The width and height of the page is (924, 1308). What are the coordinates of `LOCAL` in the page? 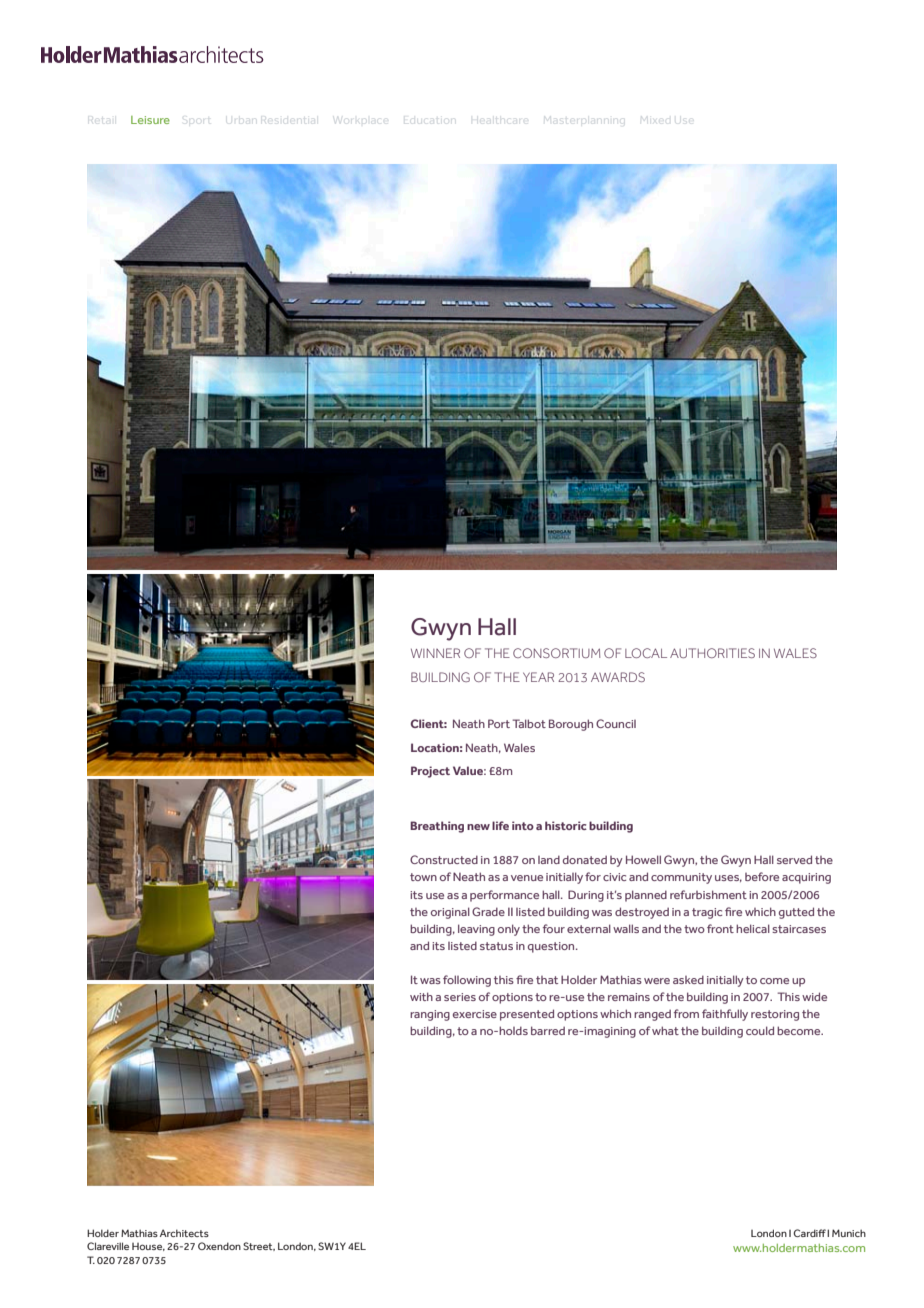 It's located at (646, 653).
